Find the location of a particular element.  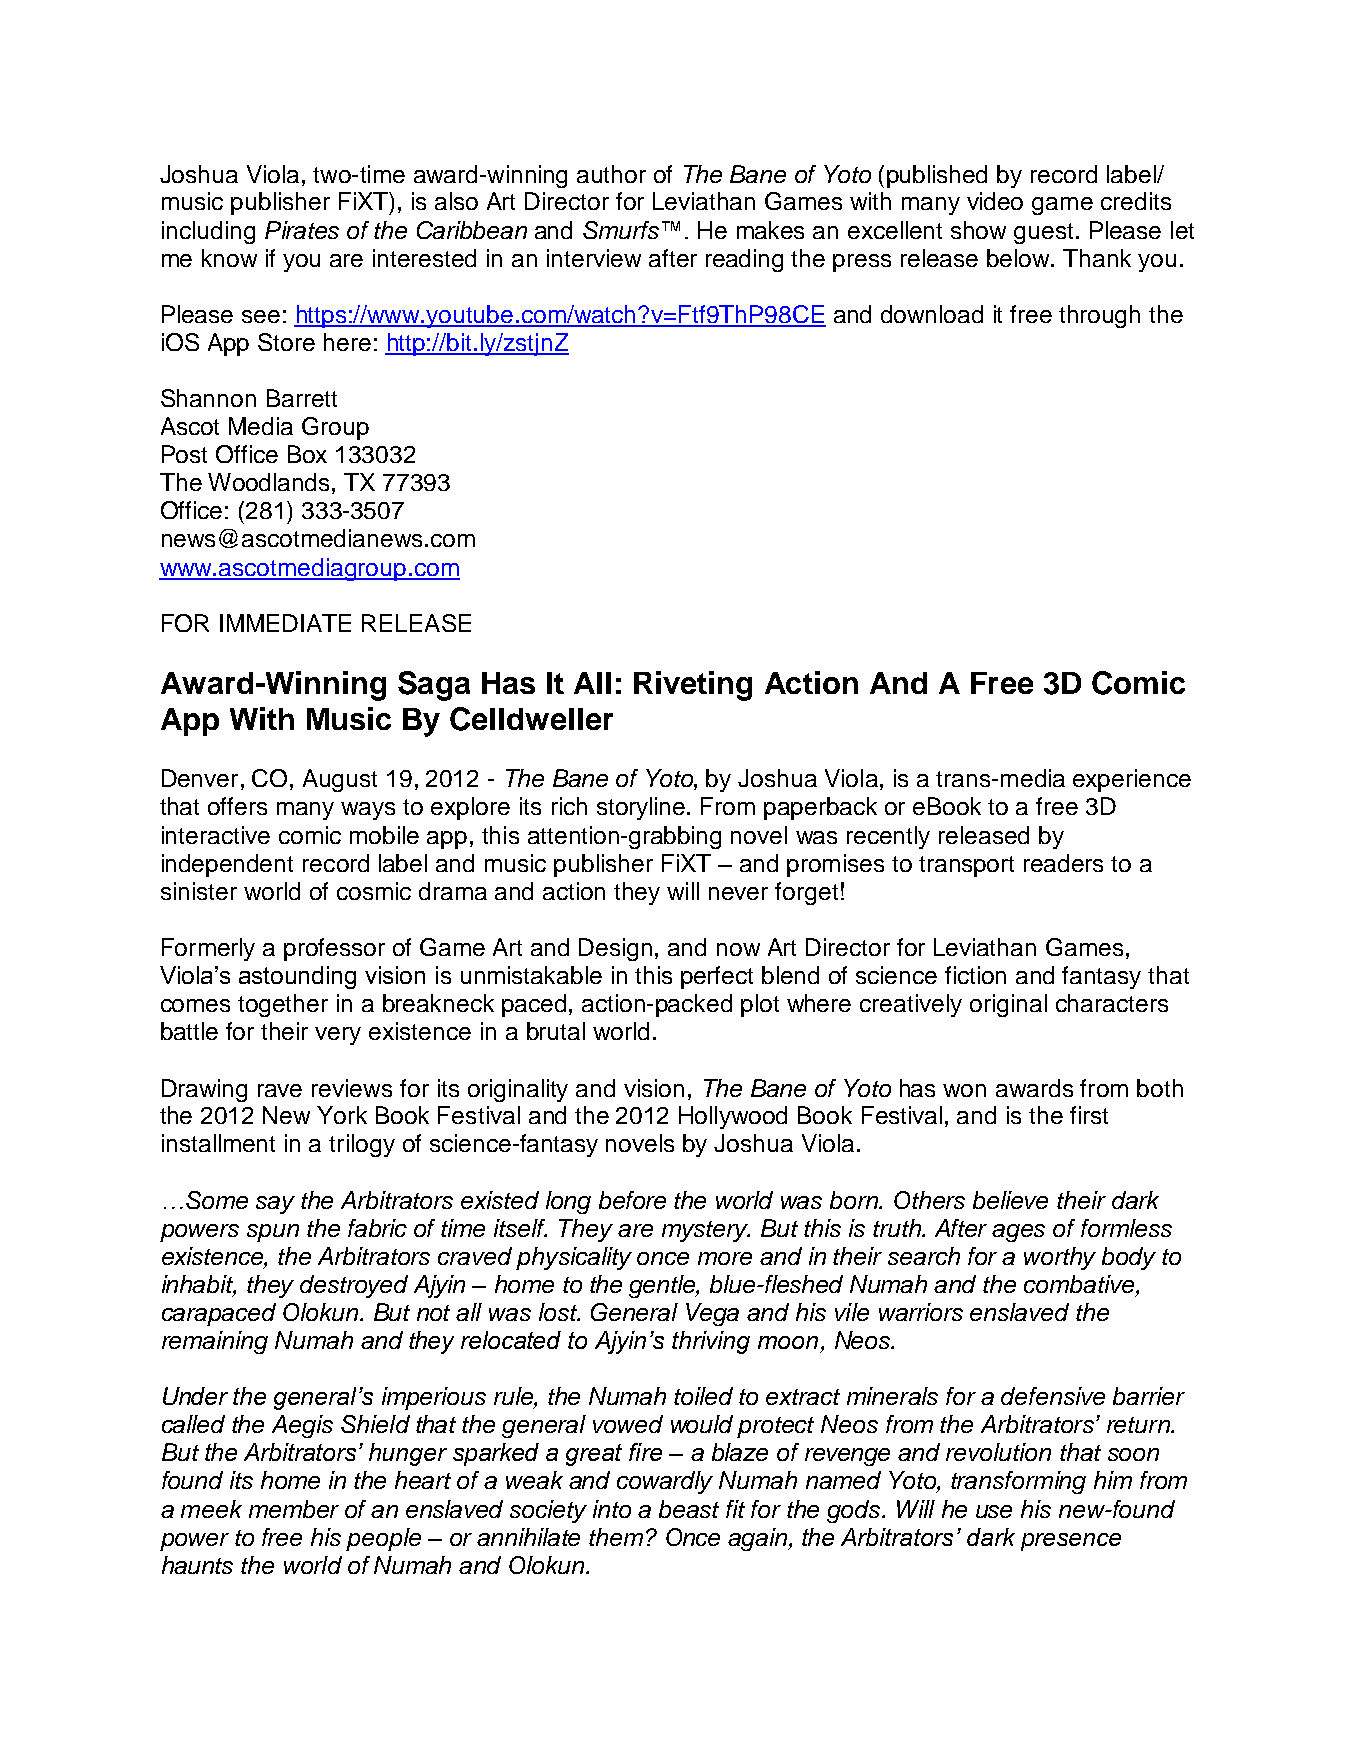

Box is located at coordinates (307, 454).
